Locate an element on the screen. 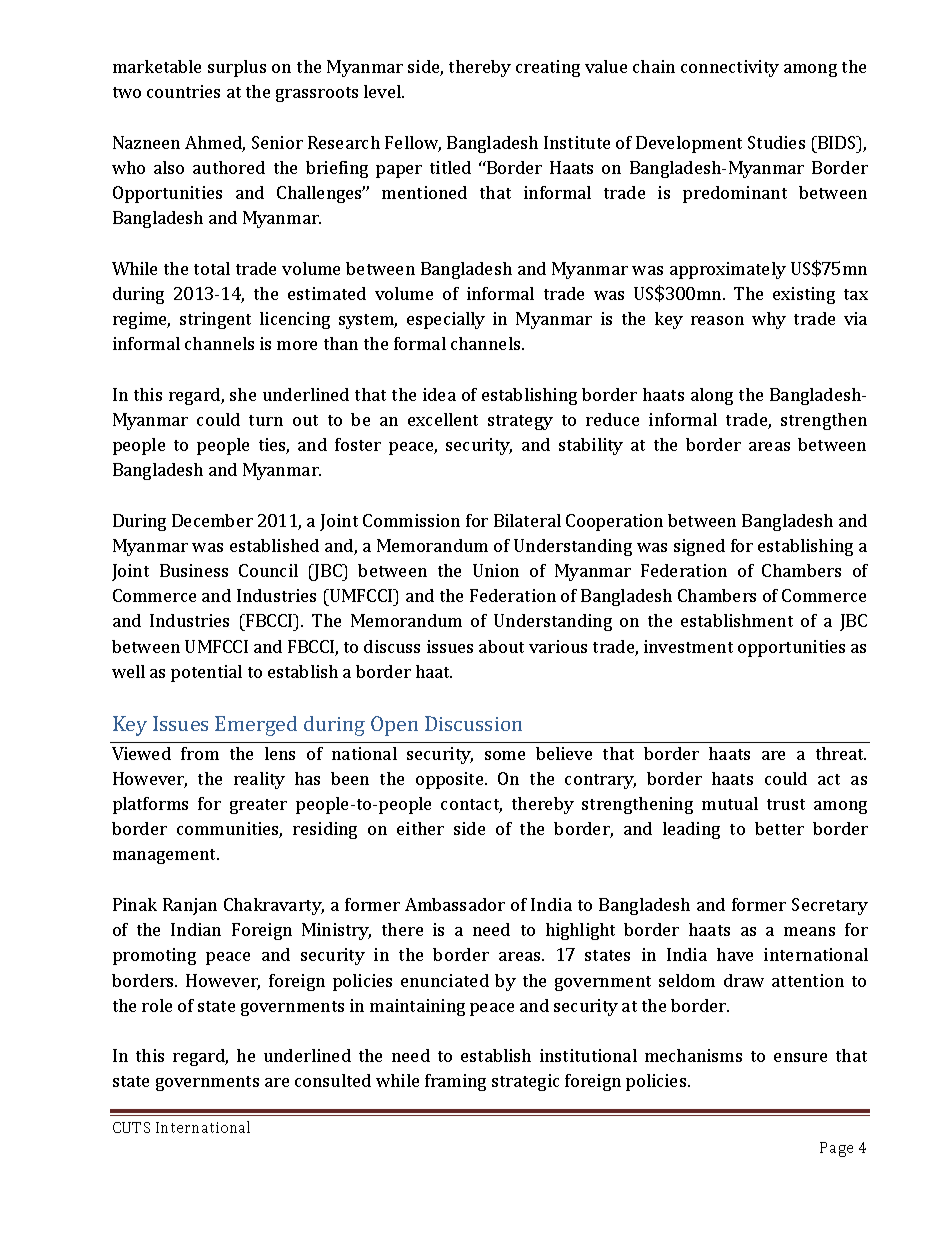 The image size is (952, 1233). especially is located at coordinates (446, 320).
